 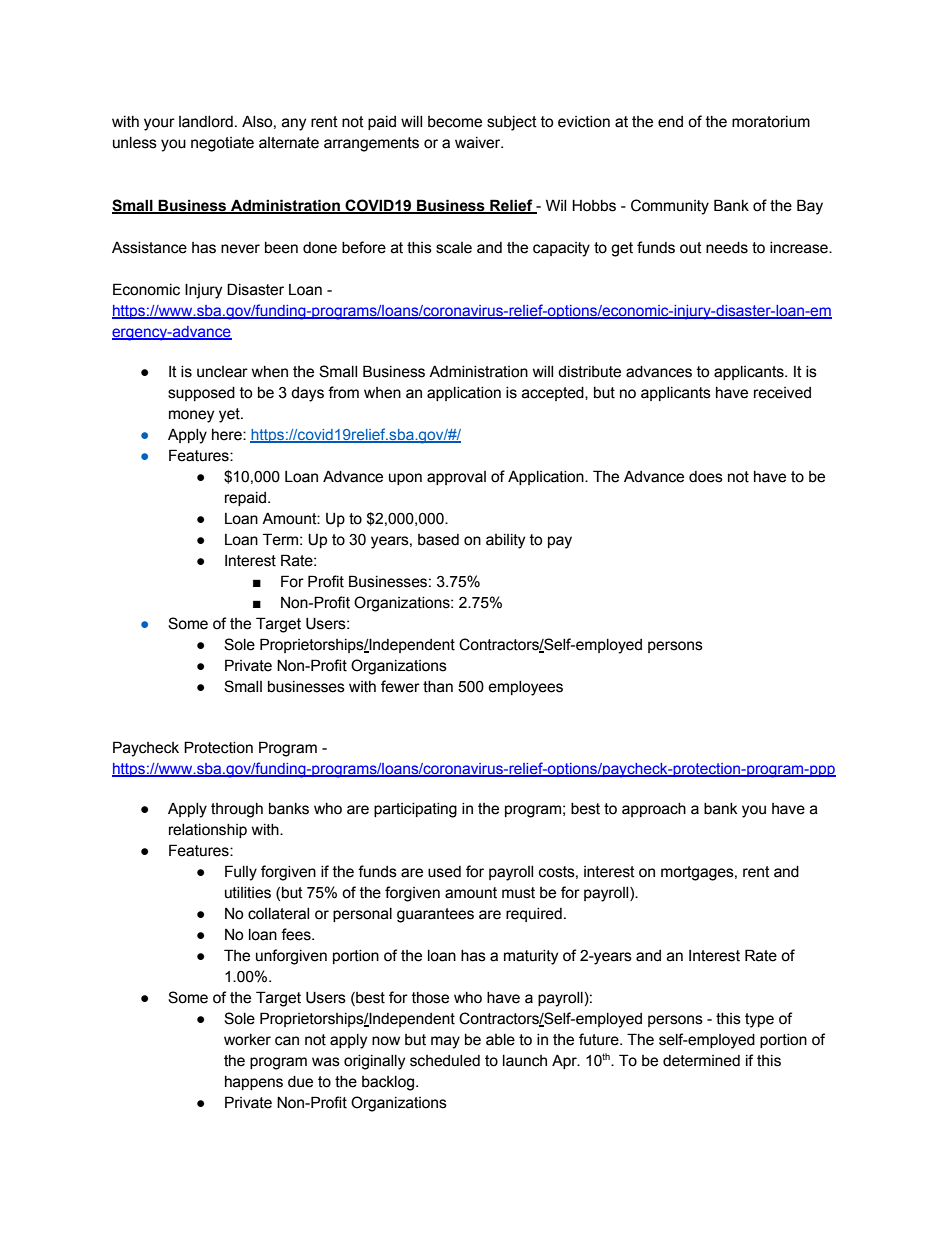 I want to click on ability, so click(x=505, y=541).
